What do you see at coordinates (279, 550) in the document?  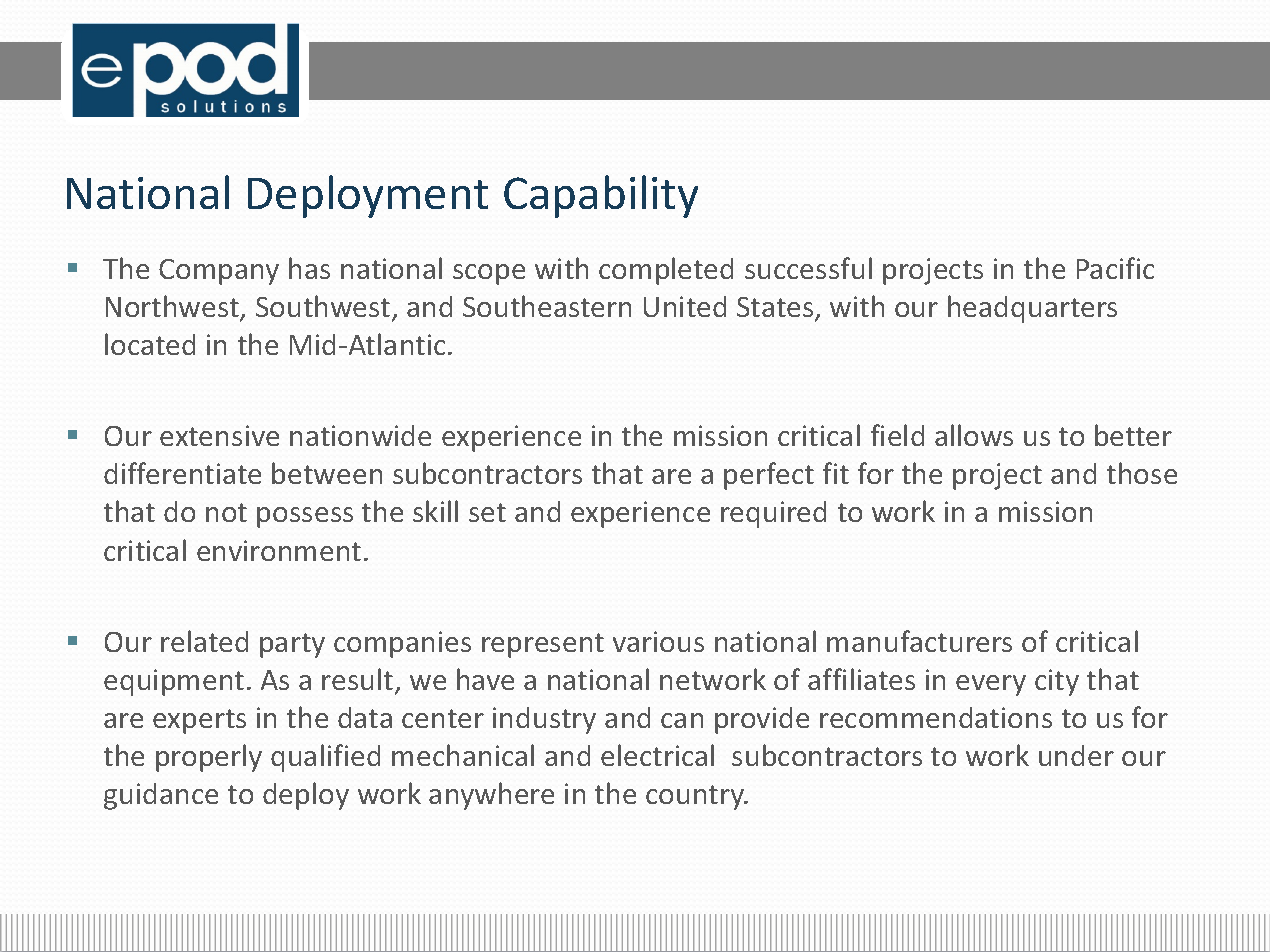 I see `environment` at bounding box center [279, 550].
